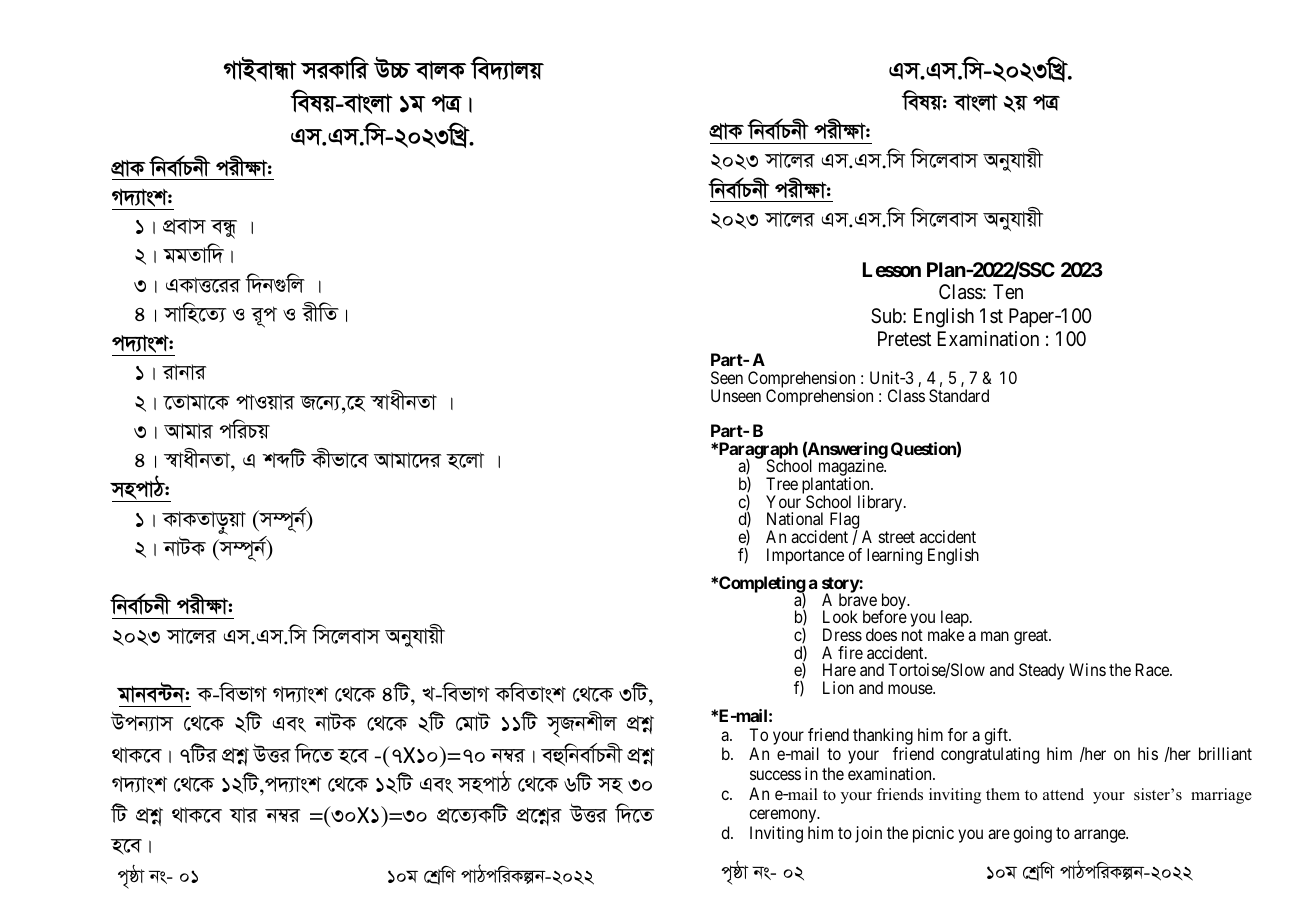 Image resolution: width=1308 pixels, height=924 pixels. Describe the element at coordinates (784, 816) in the image. I see `ceremony` at that location.
